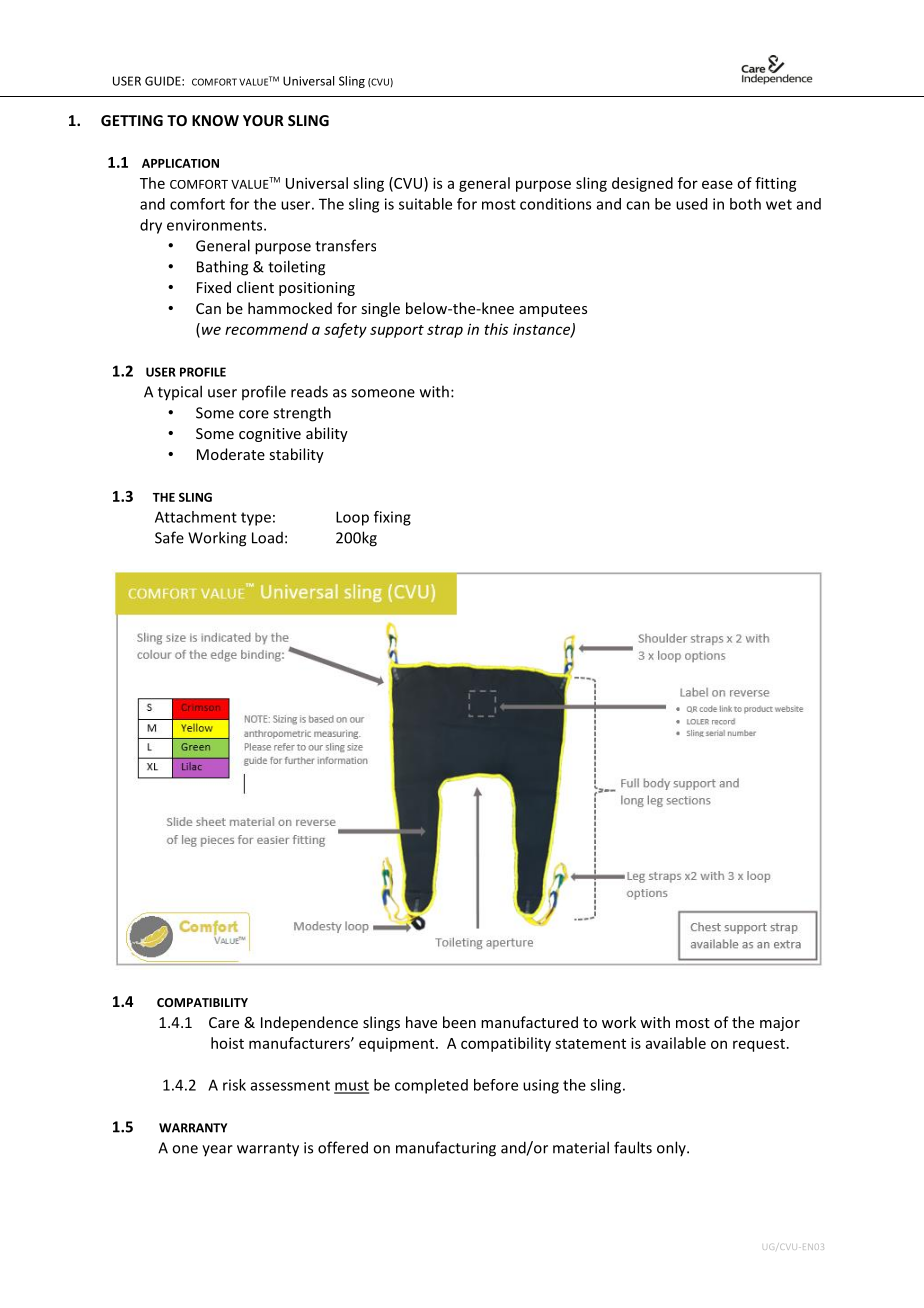 Image resolution: width=924 pixels, height=1308 pixels. What do you see at coordinates (425, 204) in the document?
I see `suitable` at bounding box center [425, 204].
